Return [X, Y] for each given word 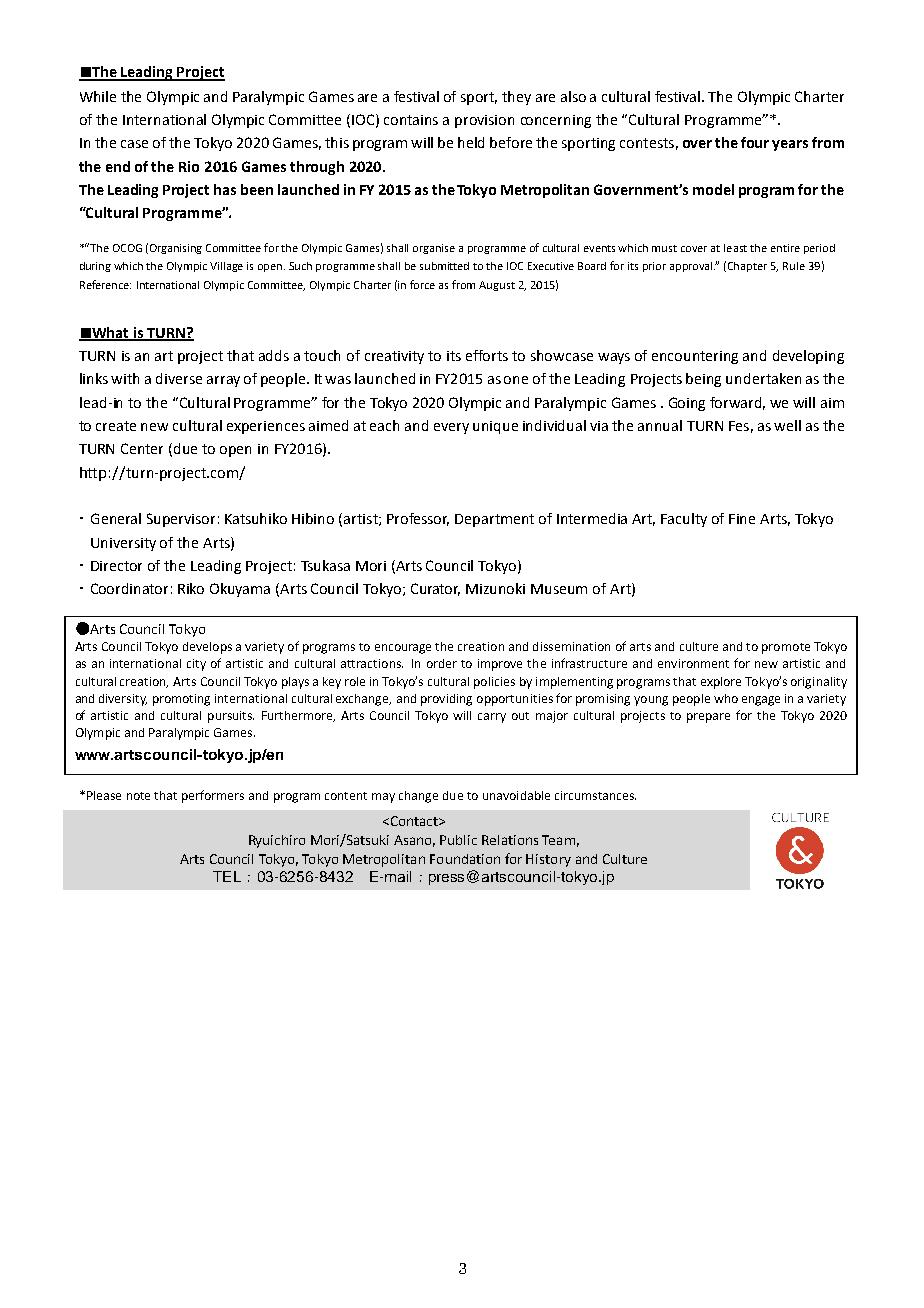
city [196, 665]
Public [458, 840]
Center [142, 448]
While [98, 96]
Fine [742, 519]
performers [213, 796]
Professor [418, 519]
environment [693, 663]
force [422, 284]
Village [226, 267]
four [755, 142]
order [442, 663]
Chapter [747, 267]
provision [484, 121]
